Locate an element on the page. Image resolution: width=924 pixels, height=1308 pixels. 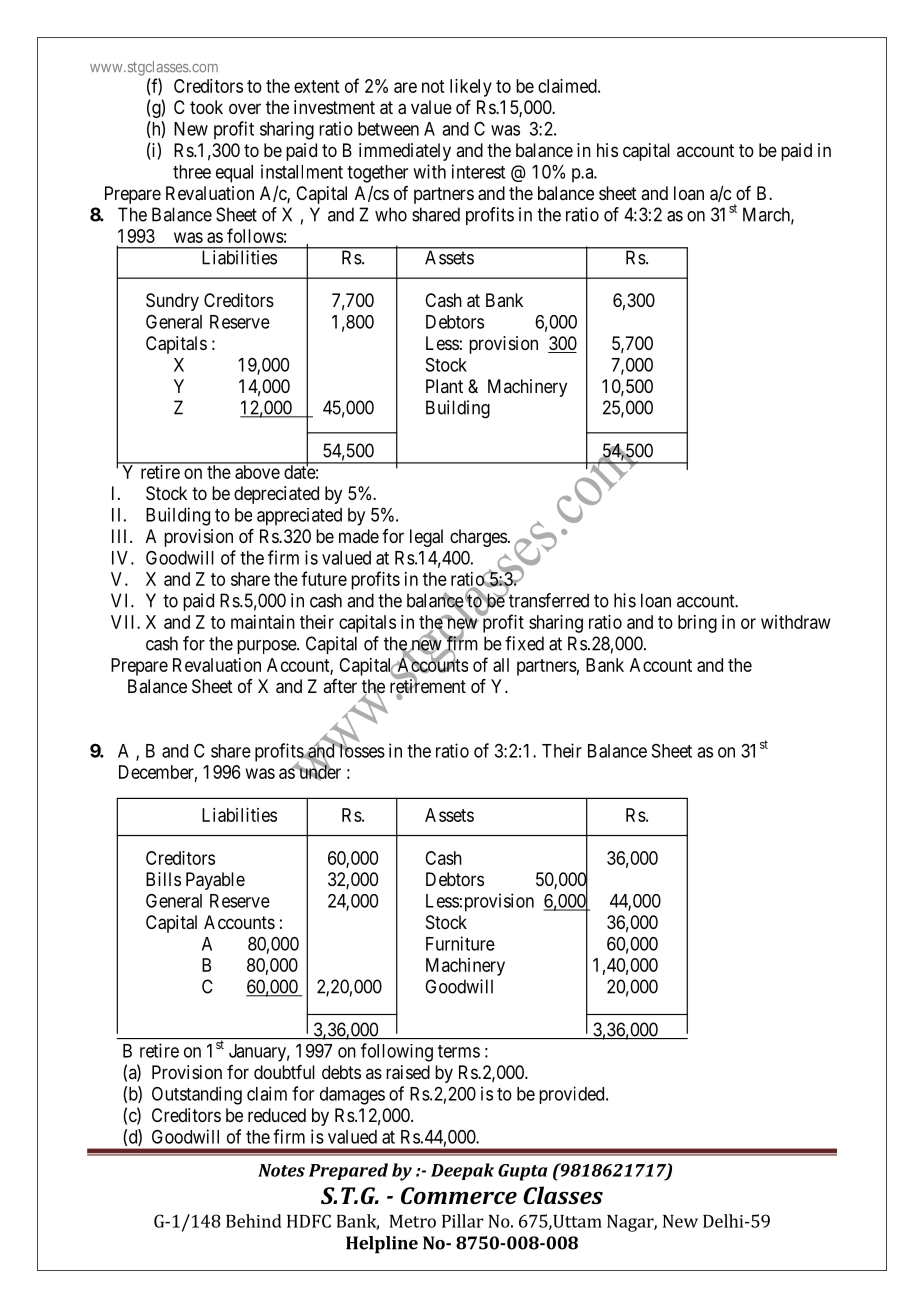
fixed is located at coordinates (524, 643).
